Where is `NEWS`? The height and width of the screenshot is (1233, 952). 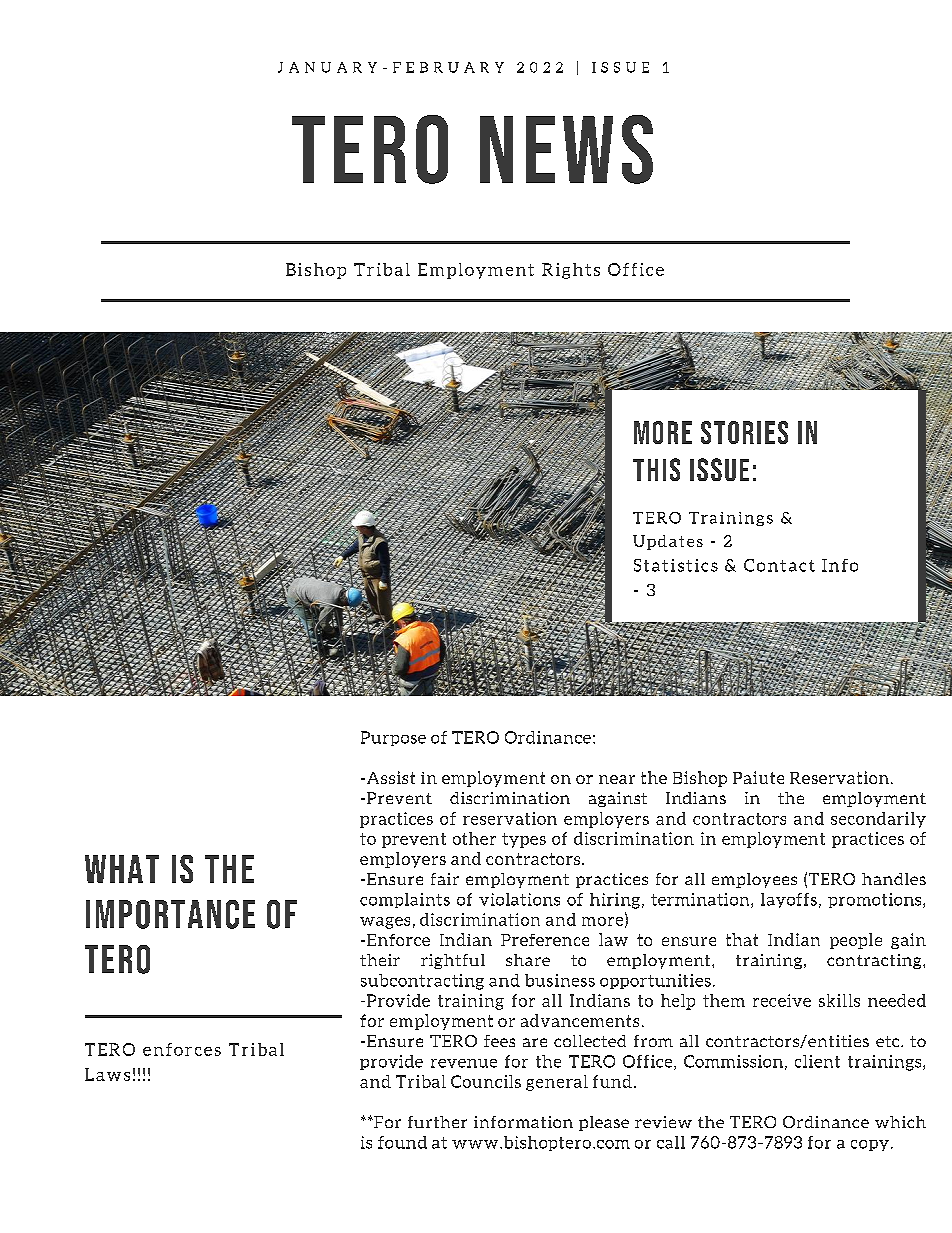
NEWS is located at coordinates (566, 149).
